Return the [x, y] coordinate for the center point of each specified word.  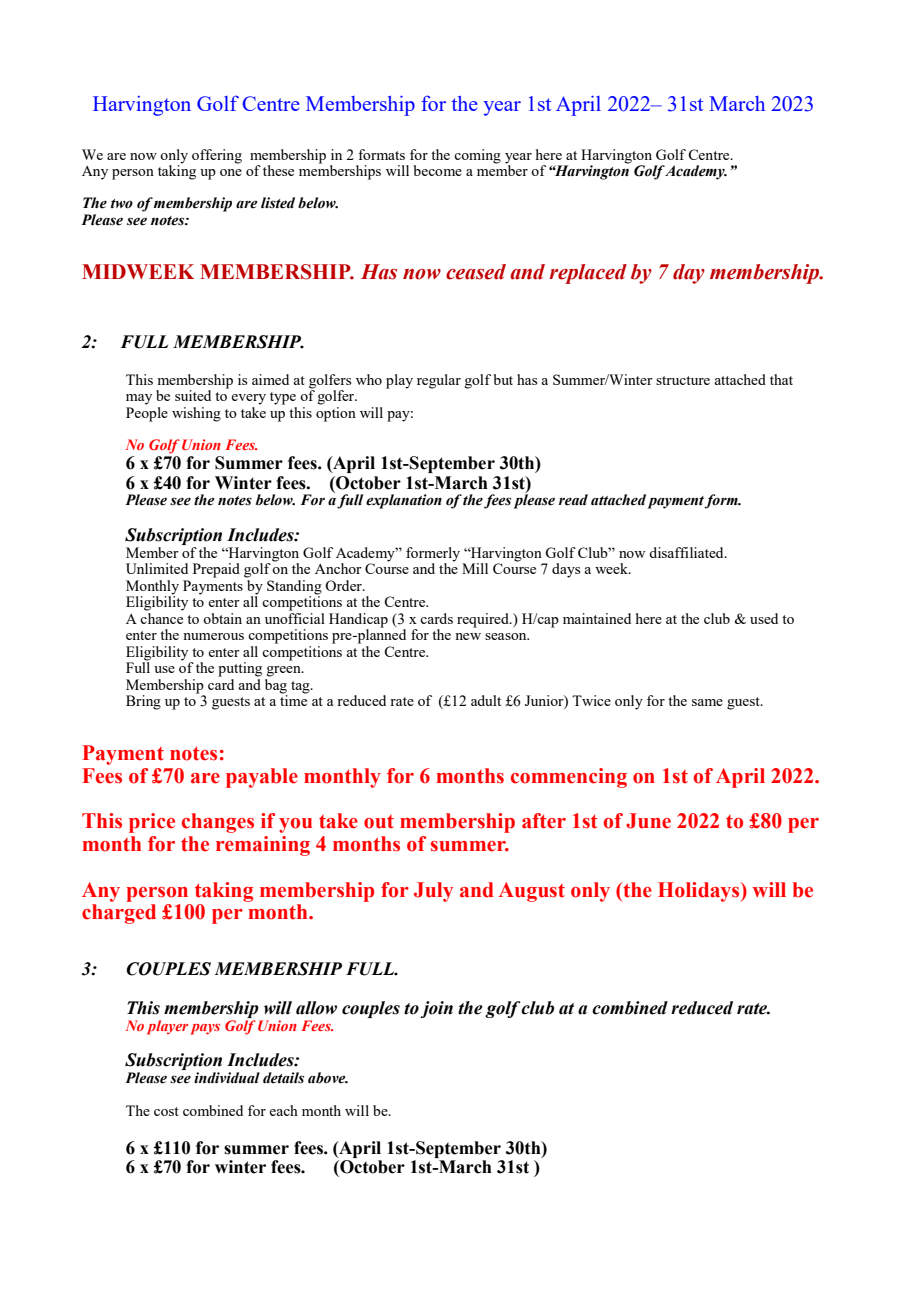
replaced [588, 274]
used [764, 618]
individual [227, 1077]
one [231, 172]
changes [218, 823]
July [433, 892]
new [468, 636]
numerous [213, 636]
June [648, 821]
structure [683, 380]
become [438, 170]
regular [439, 381]
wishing [196, 414]
